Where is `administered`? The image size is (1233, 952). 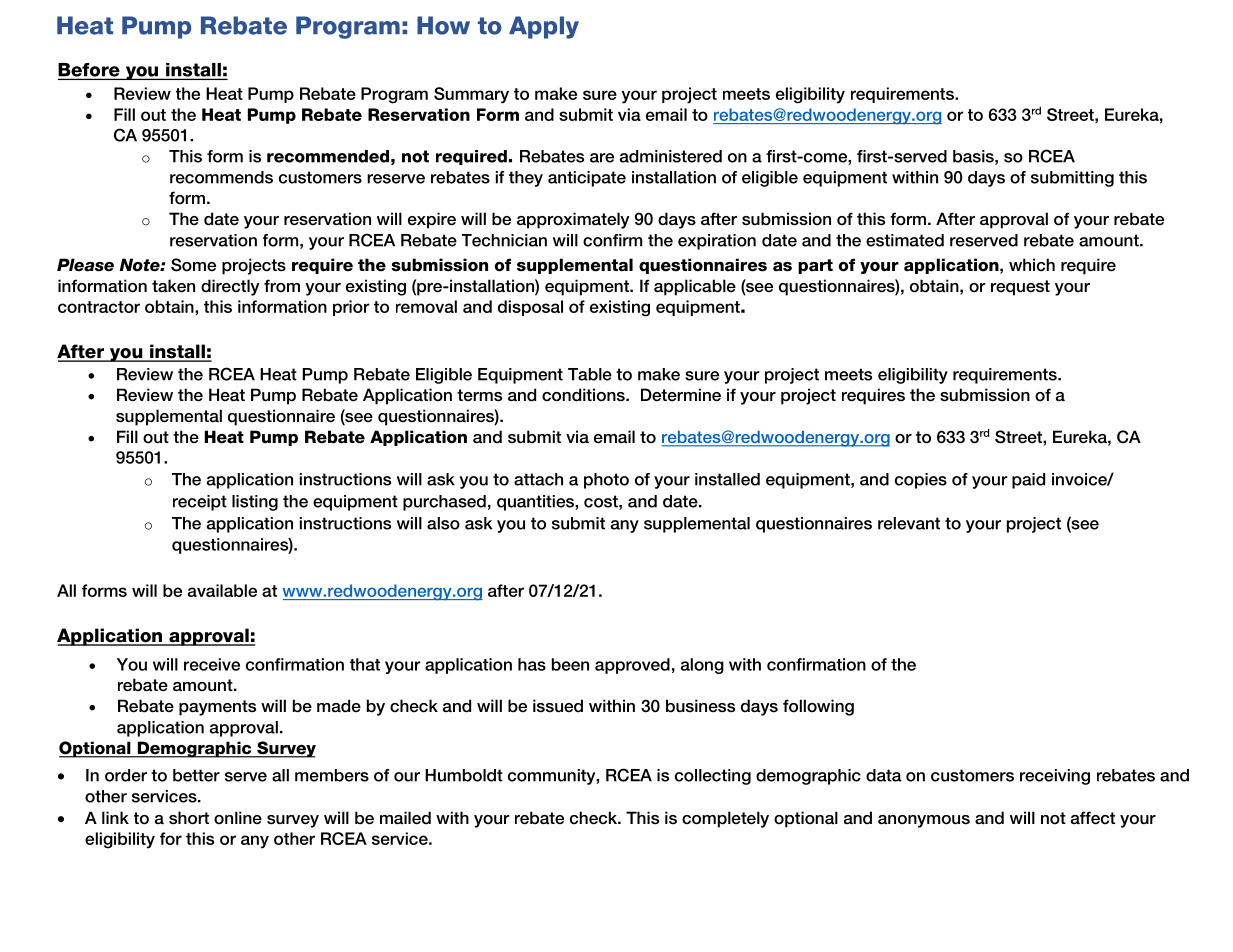
administered is located at coordinates (671, 156).
